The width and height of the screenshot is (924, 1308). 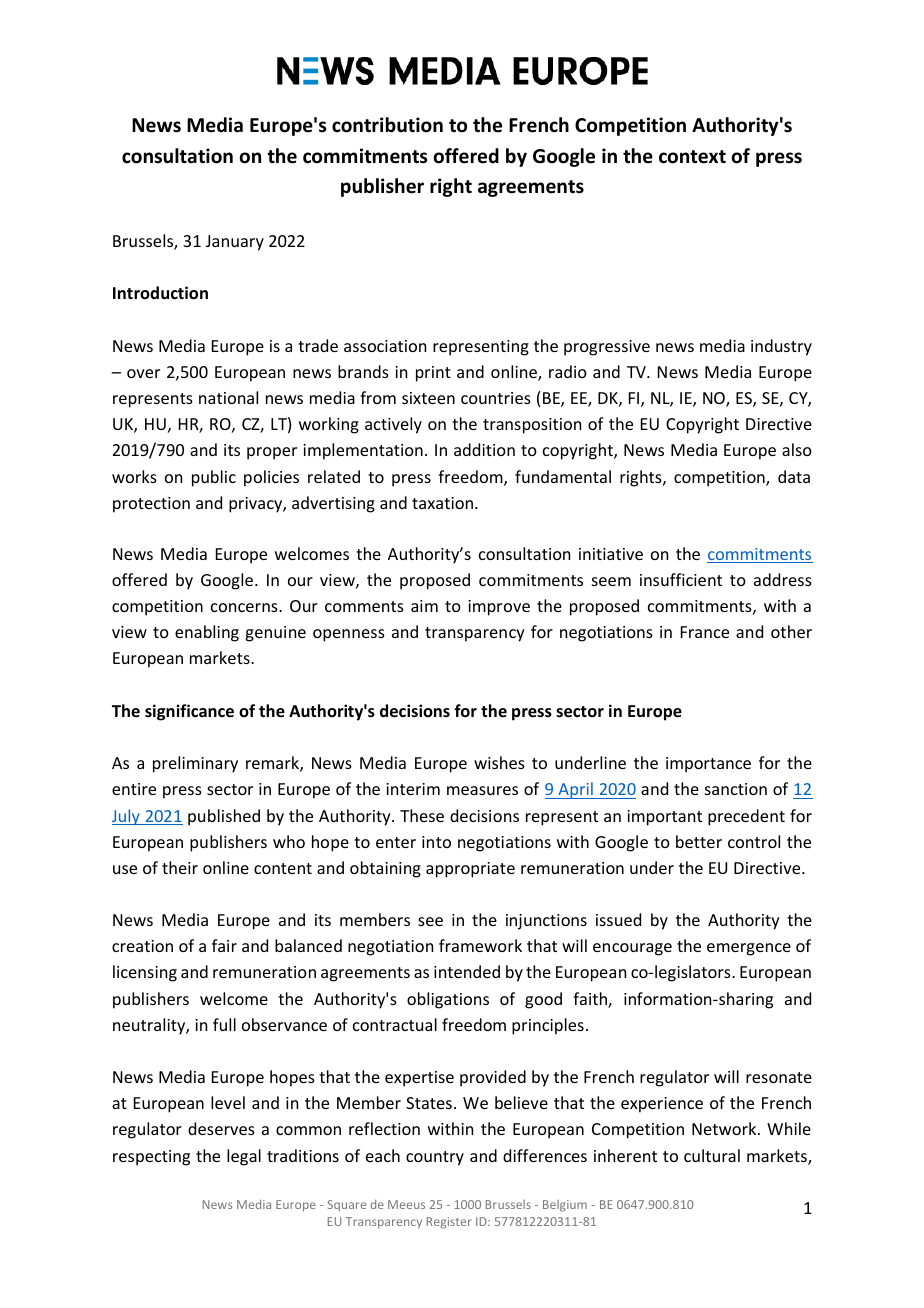 What do you see at coordinates (449, 1223) in the screenshot?
I see `Register` at bounding box center [449, 1223].
